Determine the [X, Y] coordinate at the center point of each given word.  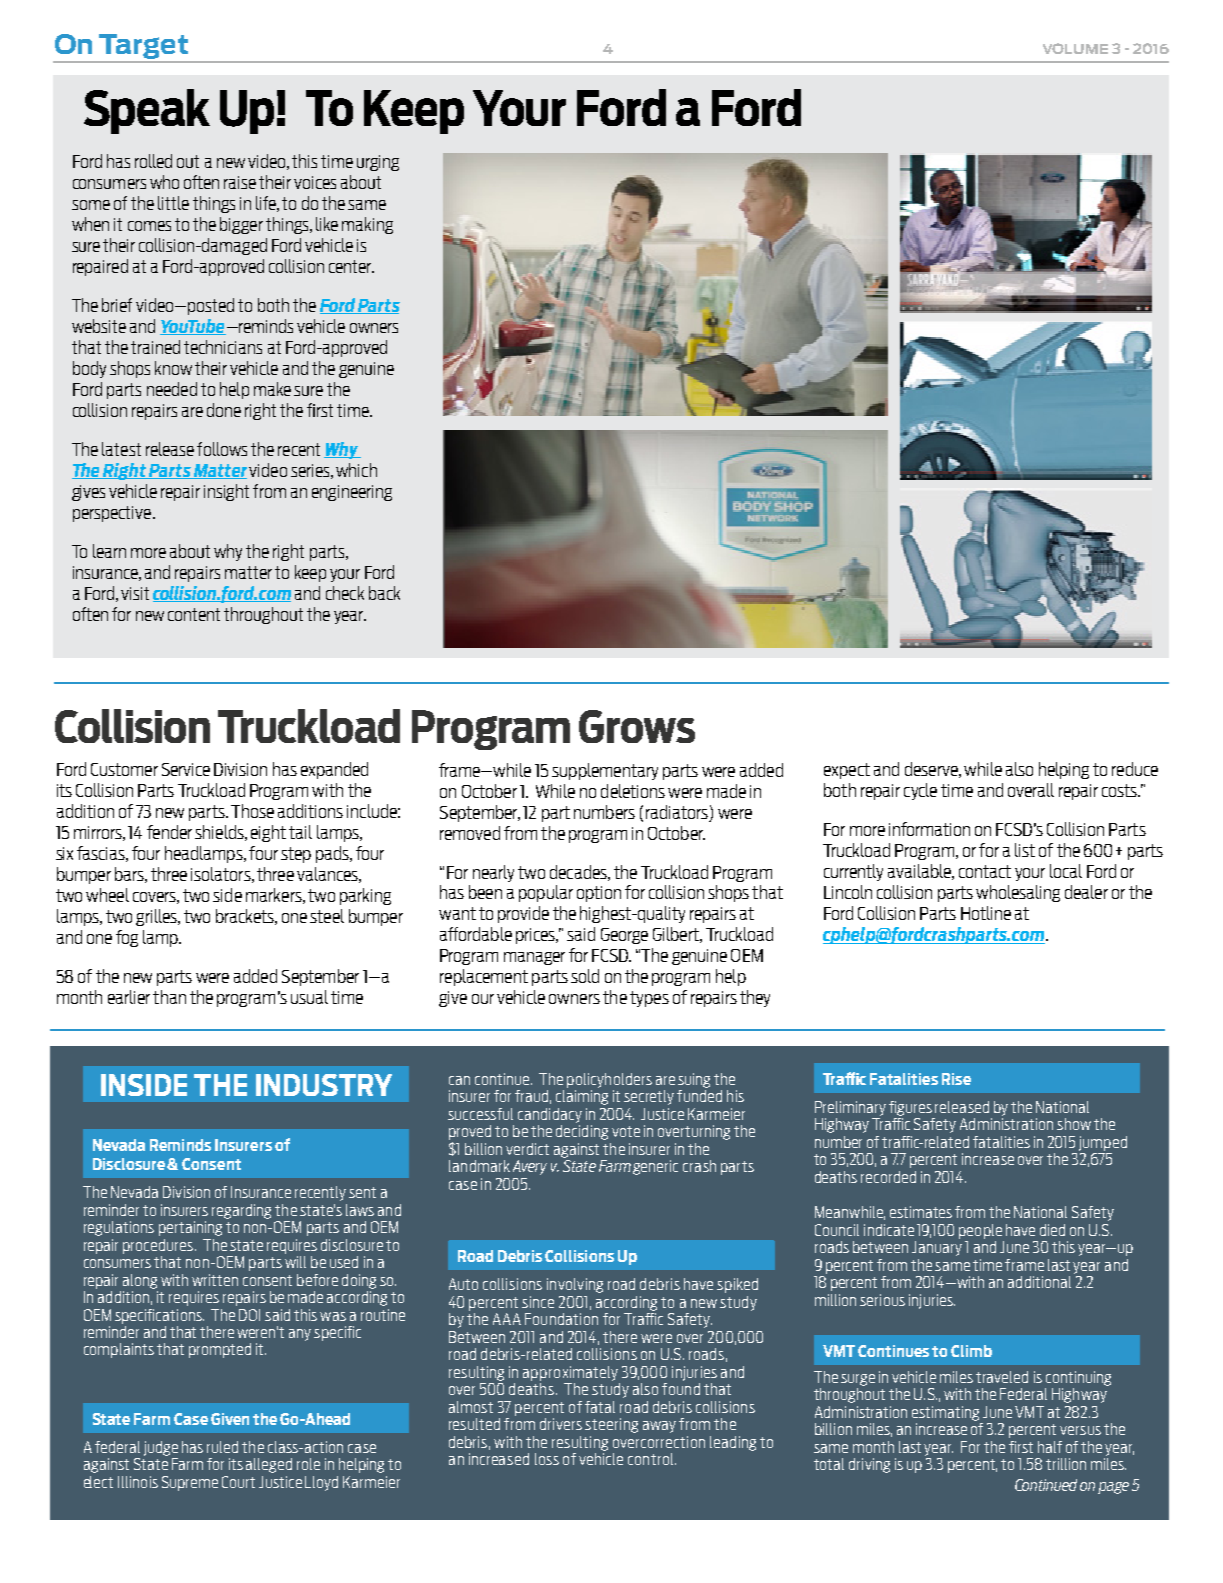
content [194, 614]
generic [655, 1167]
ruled [222, 1447]
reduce [1135, 769]
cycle [920, 791]
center [351, 266]
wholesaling [1018, 893]
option [599, 894]
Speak [147, 111]
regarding [241, 1211]
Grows [637, 726]
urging [378, 163]
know [173, 368]
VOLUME [1075, 48]
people [980, 1231]
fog [127, 938]
